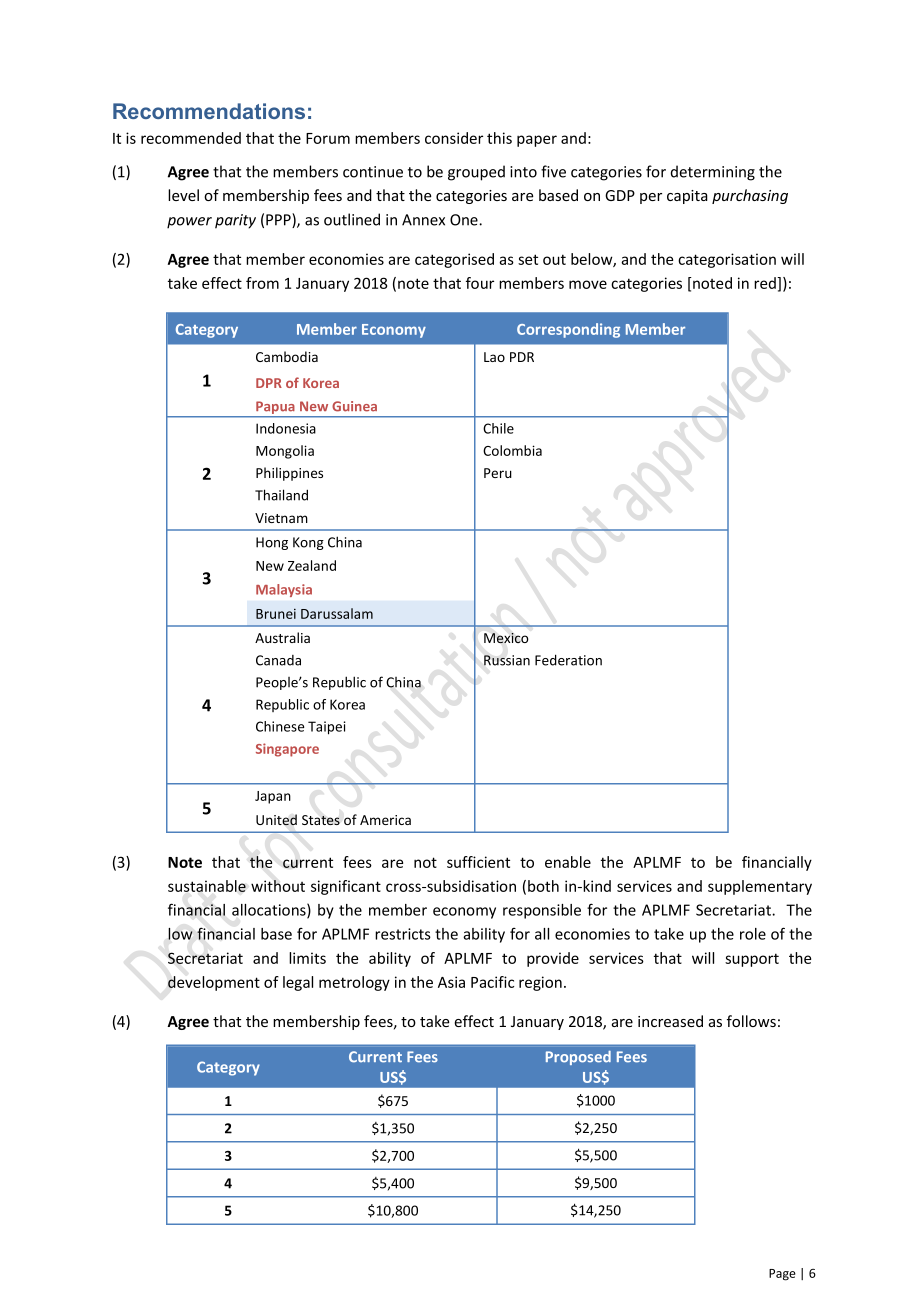  I want to click on sufficient, so click(478, 862).
